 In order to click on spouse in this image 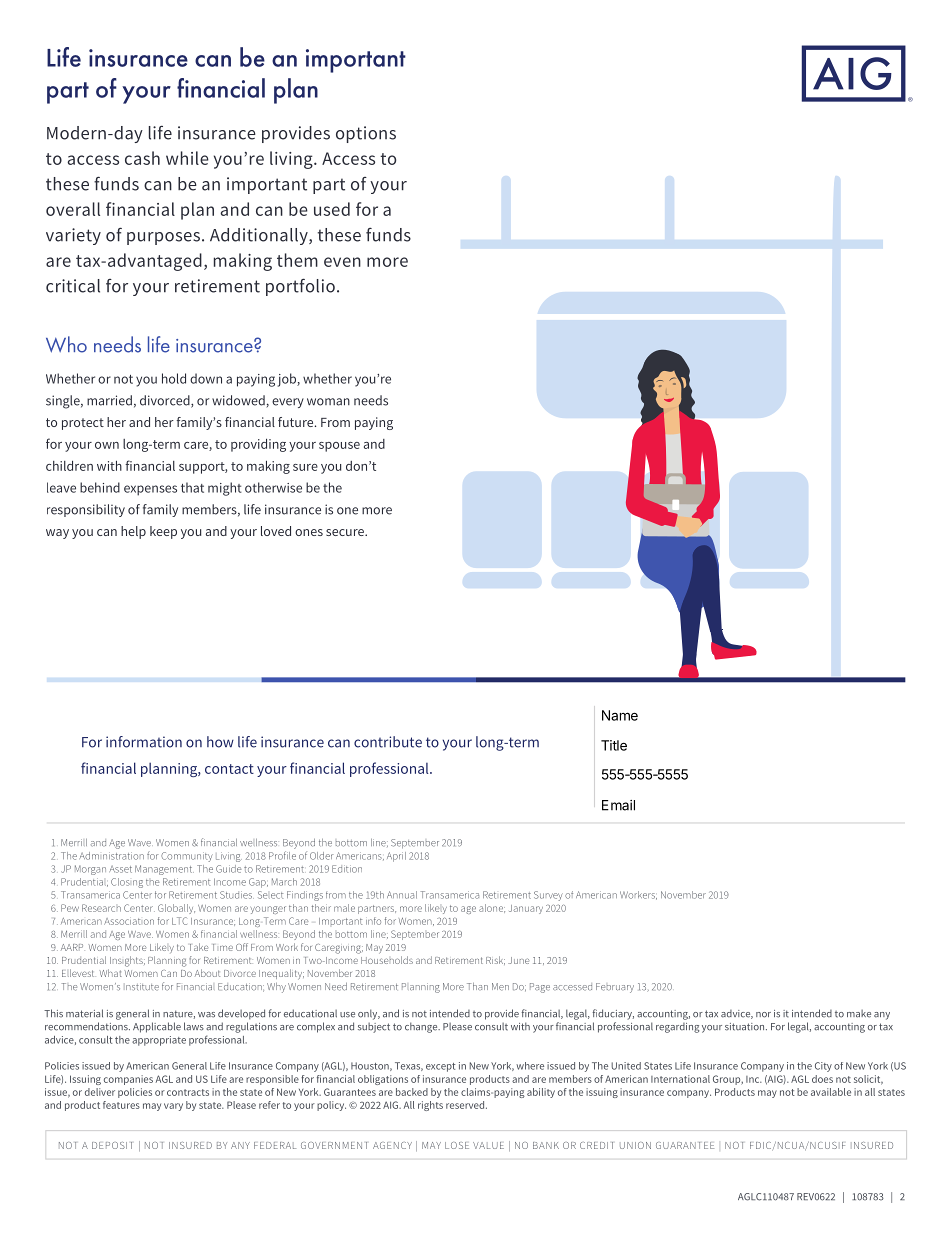, I will do `click(339, 447)`.
